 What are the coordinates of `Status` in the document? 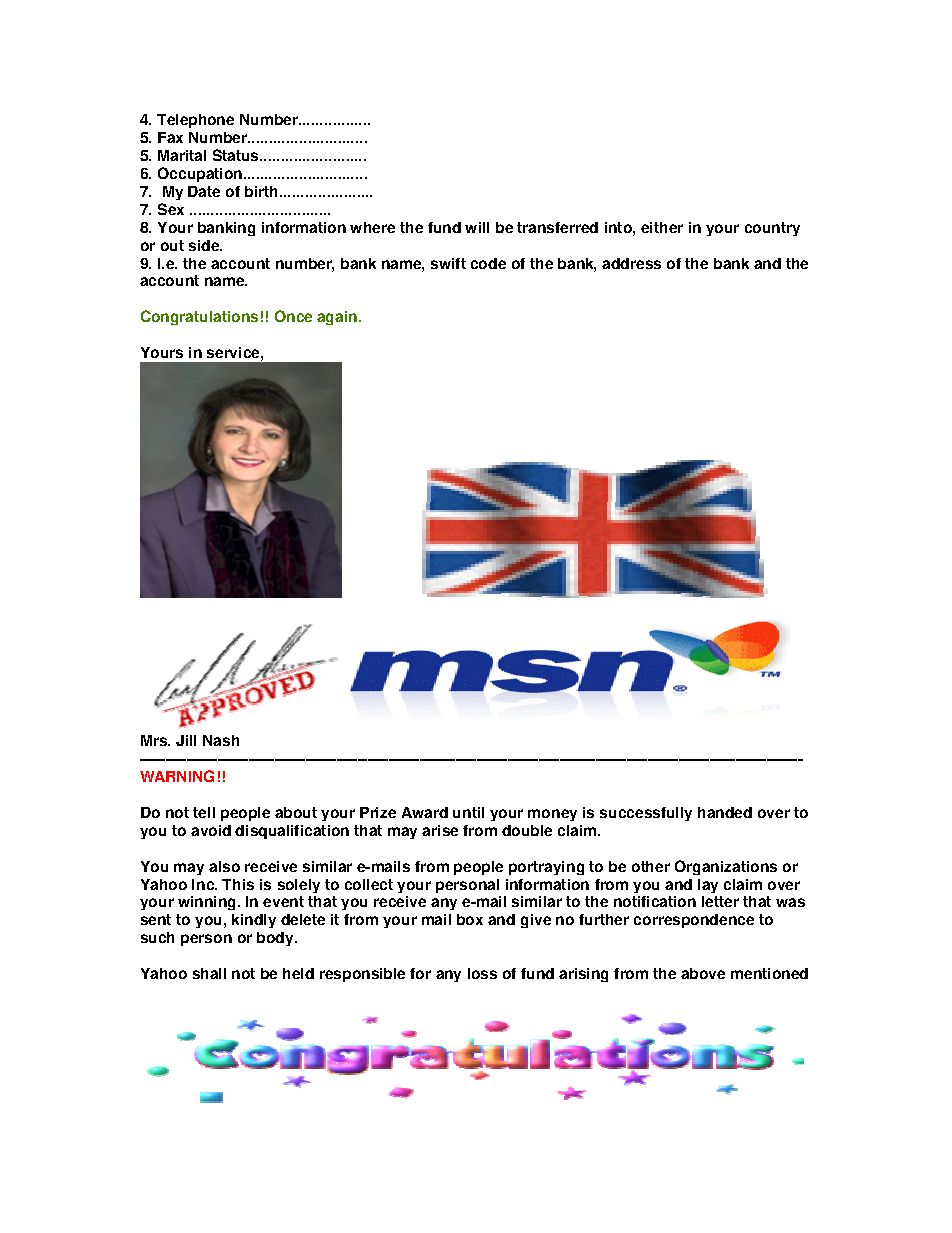 It's located at (237, 155).
